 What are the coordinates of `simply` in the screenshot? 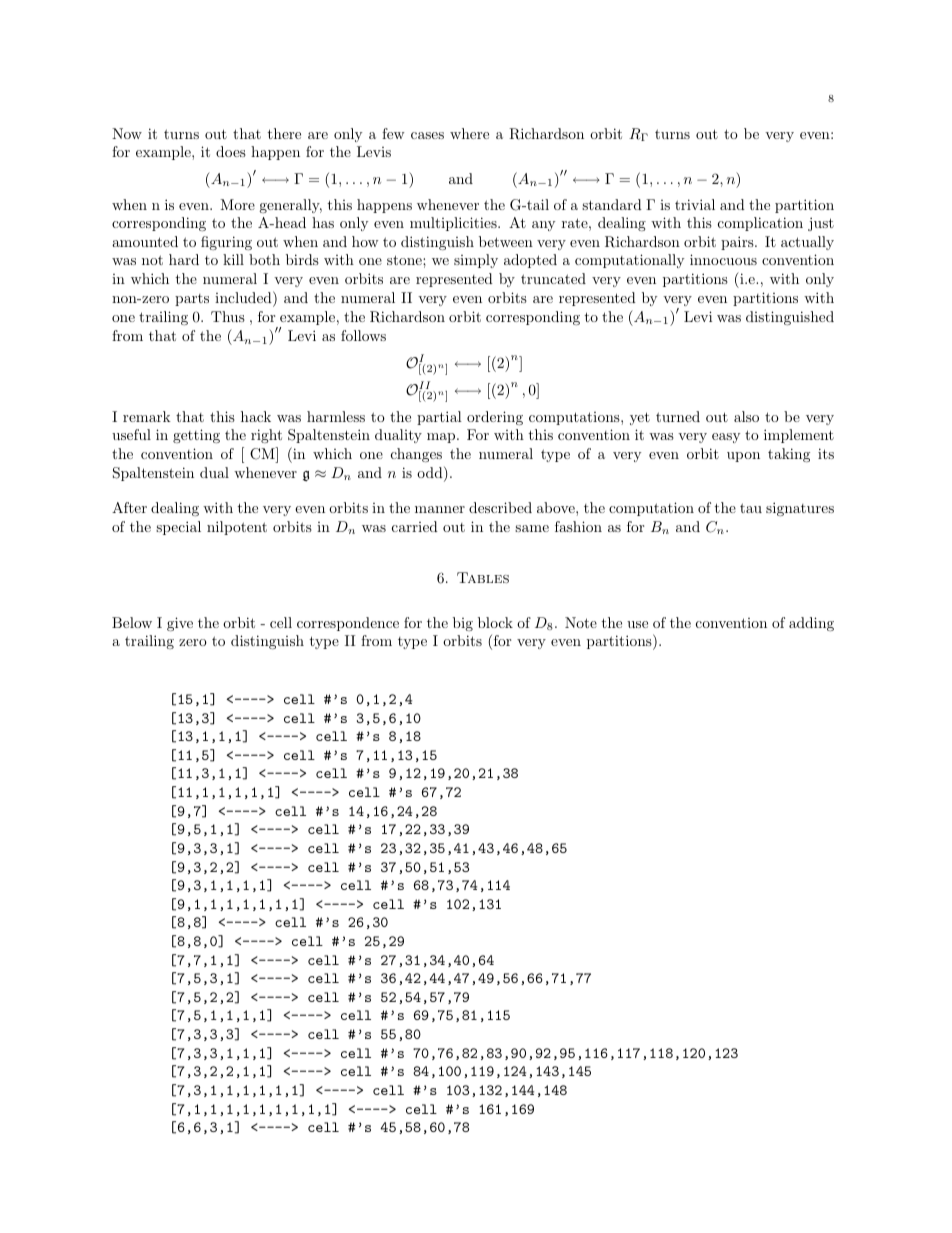 It's located at (476, 261).
